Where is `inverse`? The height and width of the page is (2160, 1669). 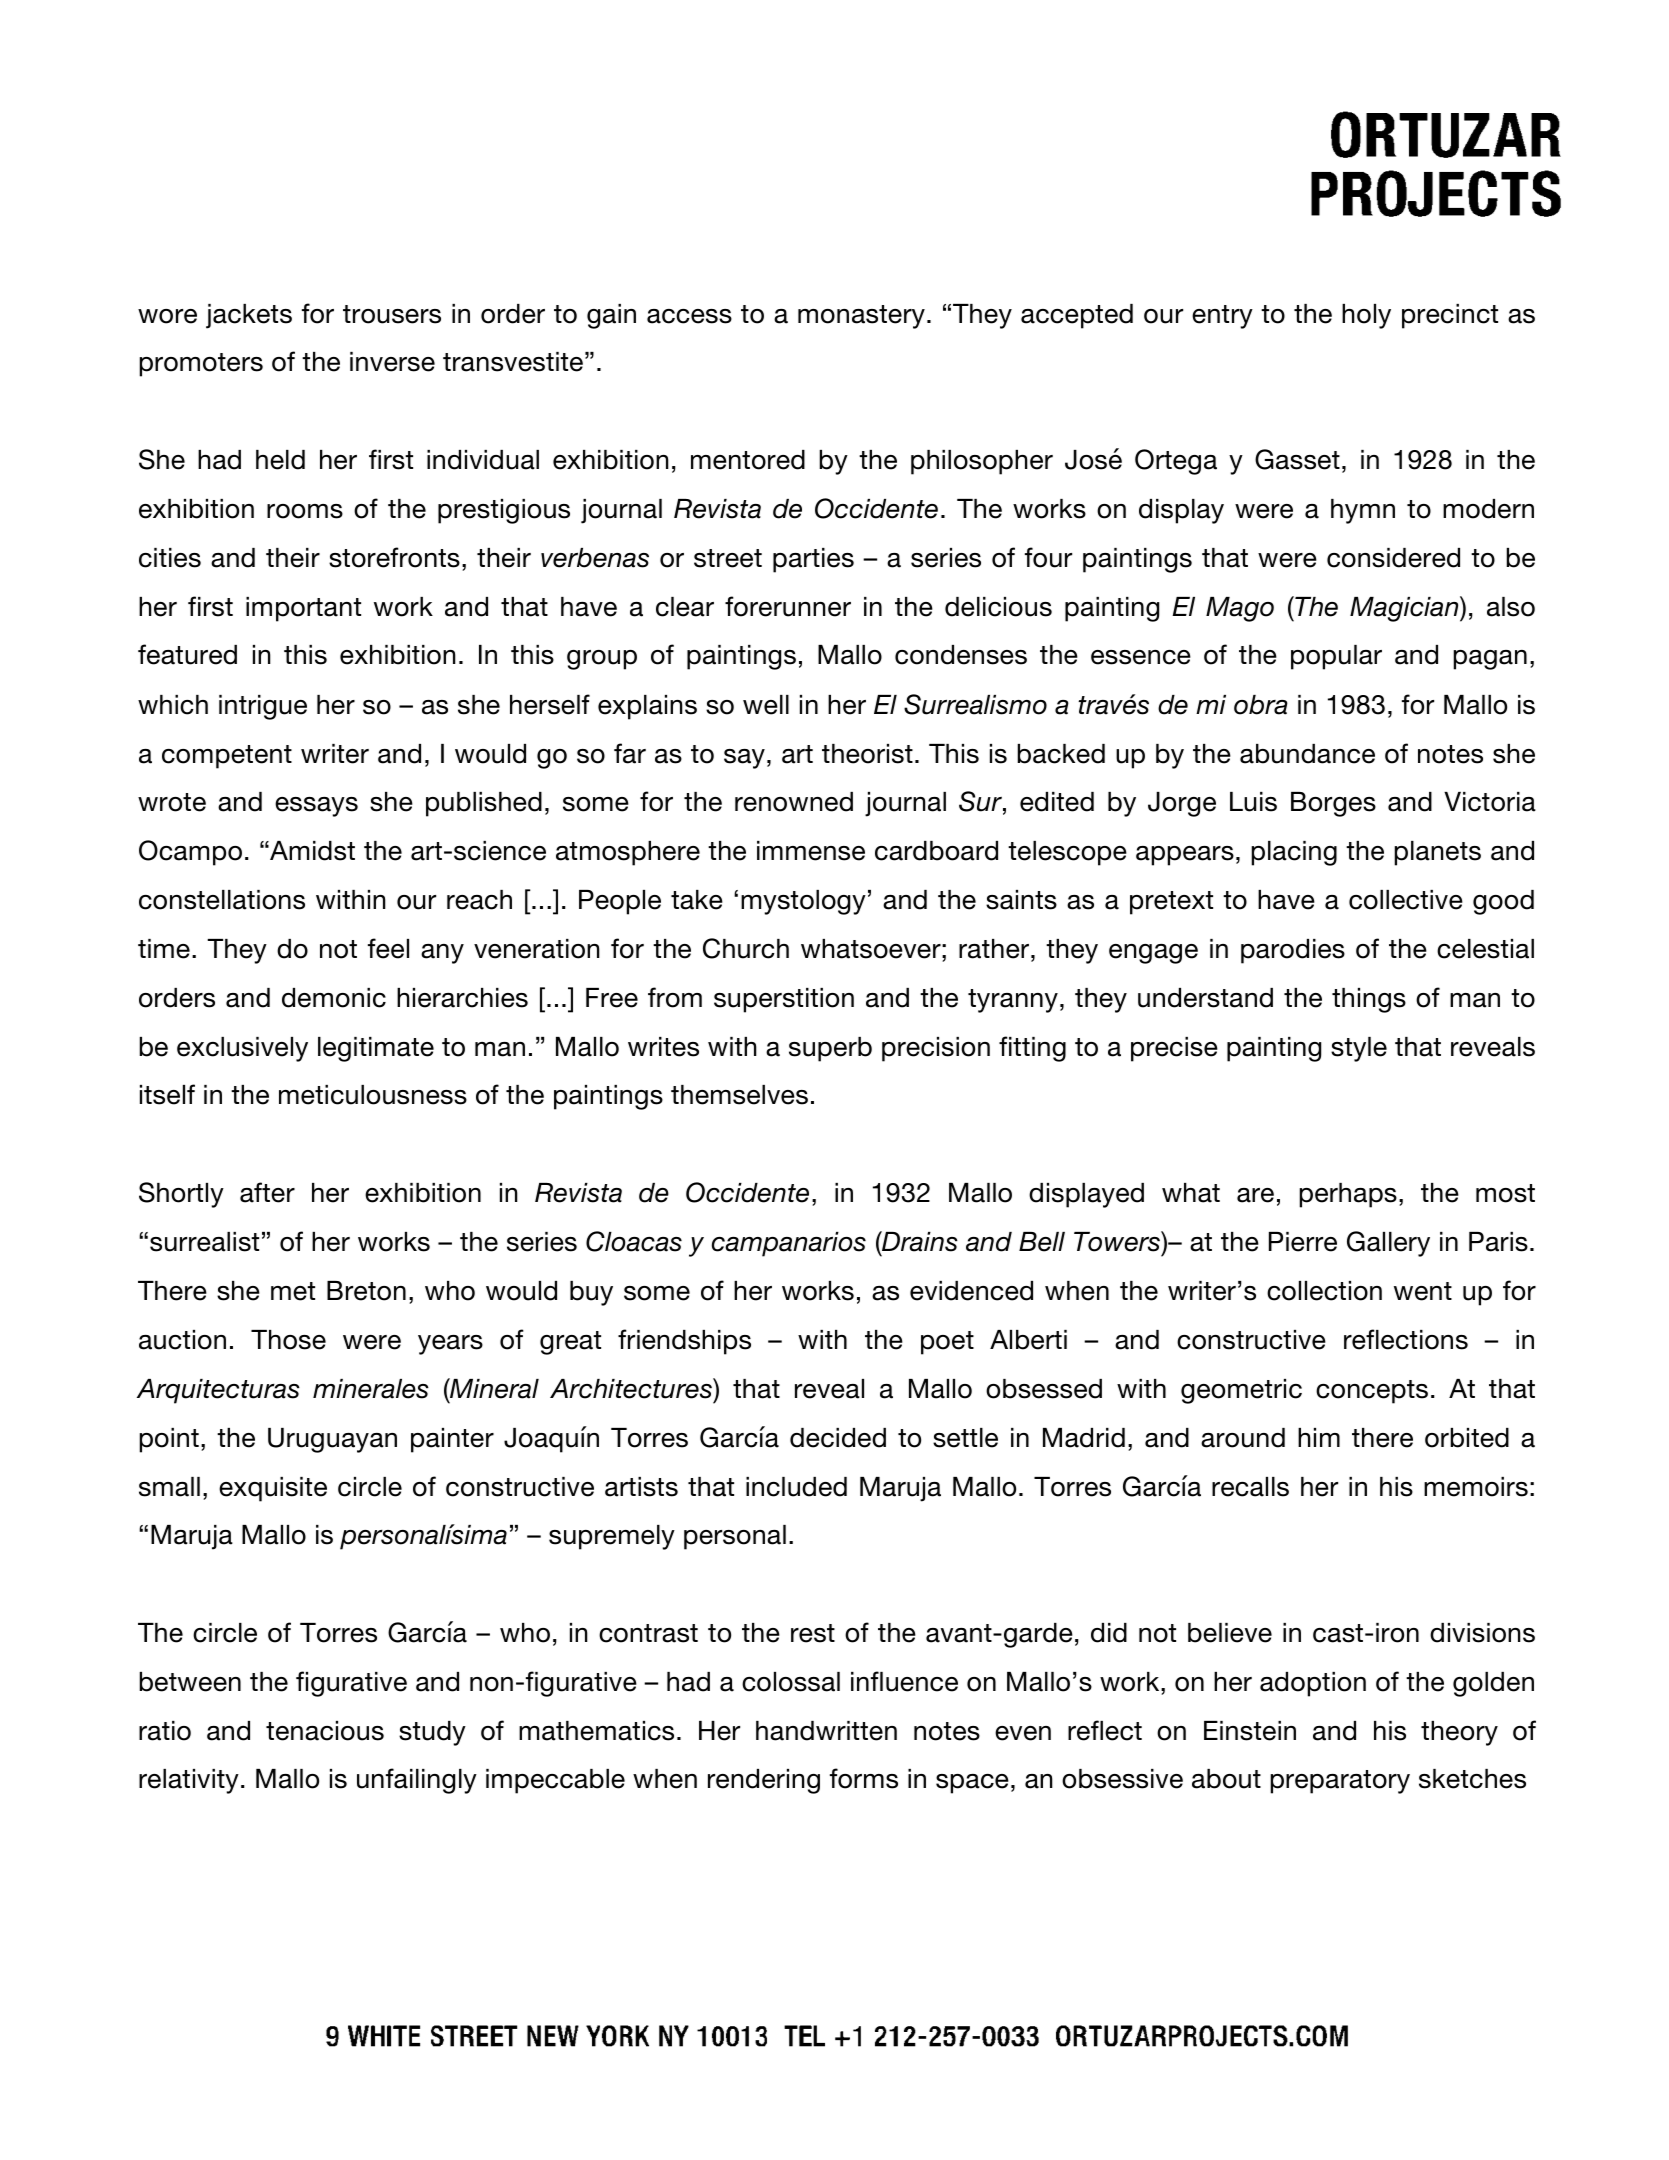 inverse is located at coordinates (392, 362).
